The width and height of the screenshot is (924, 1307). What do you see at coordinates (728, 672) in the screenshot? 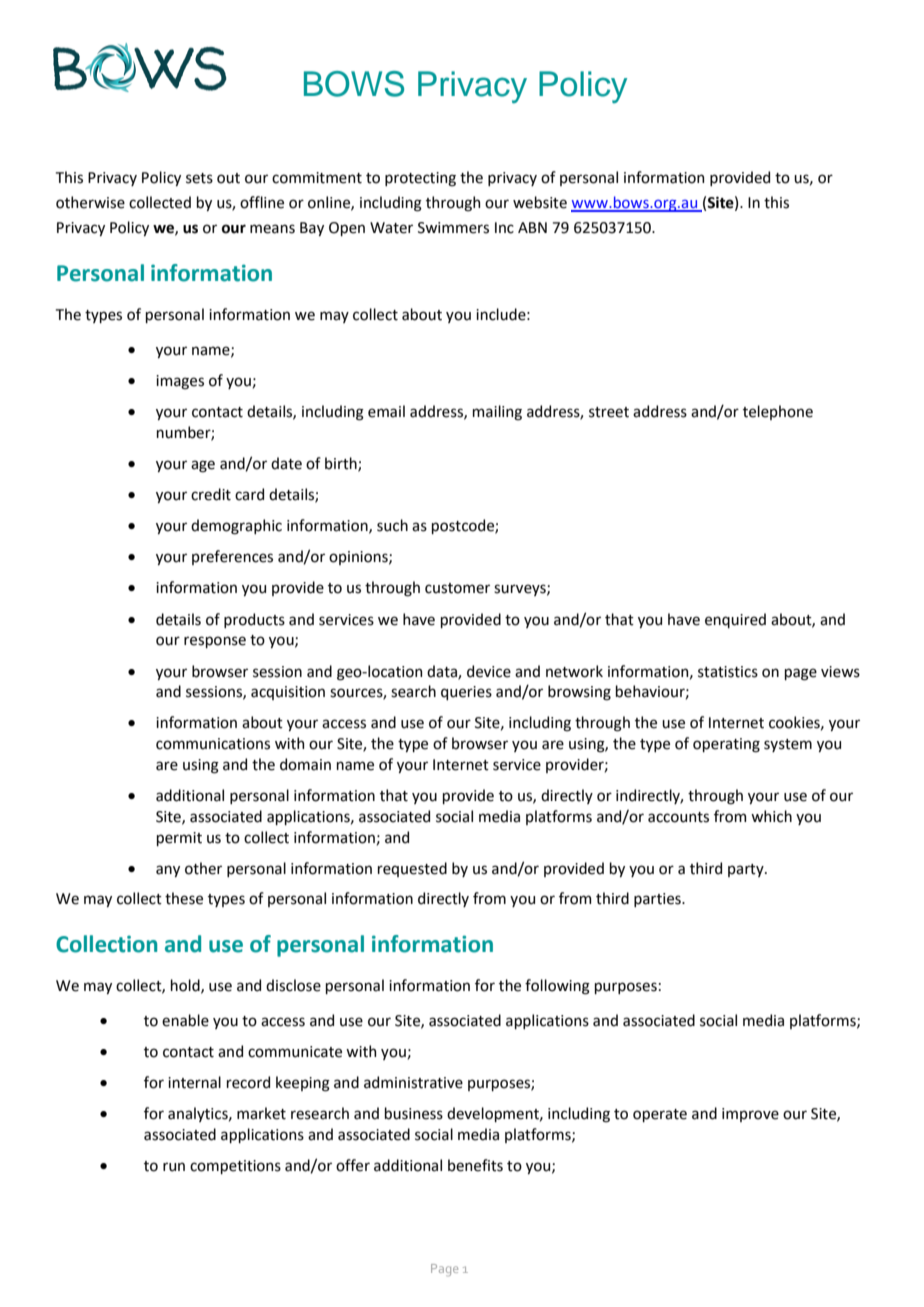
I see `statistics` at bounding box center [728, 672].
